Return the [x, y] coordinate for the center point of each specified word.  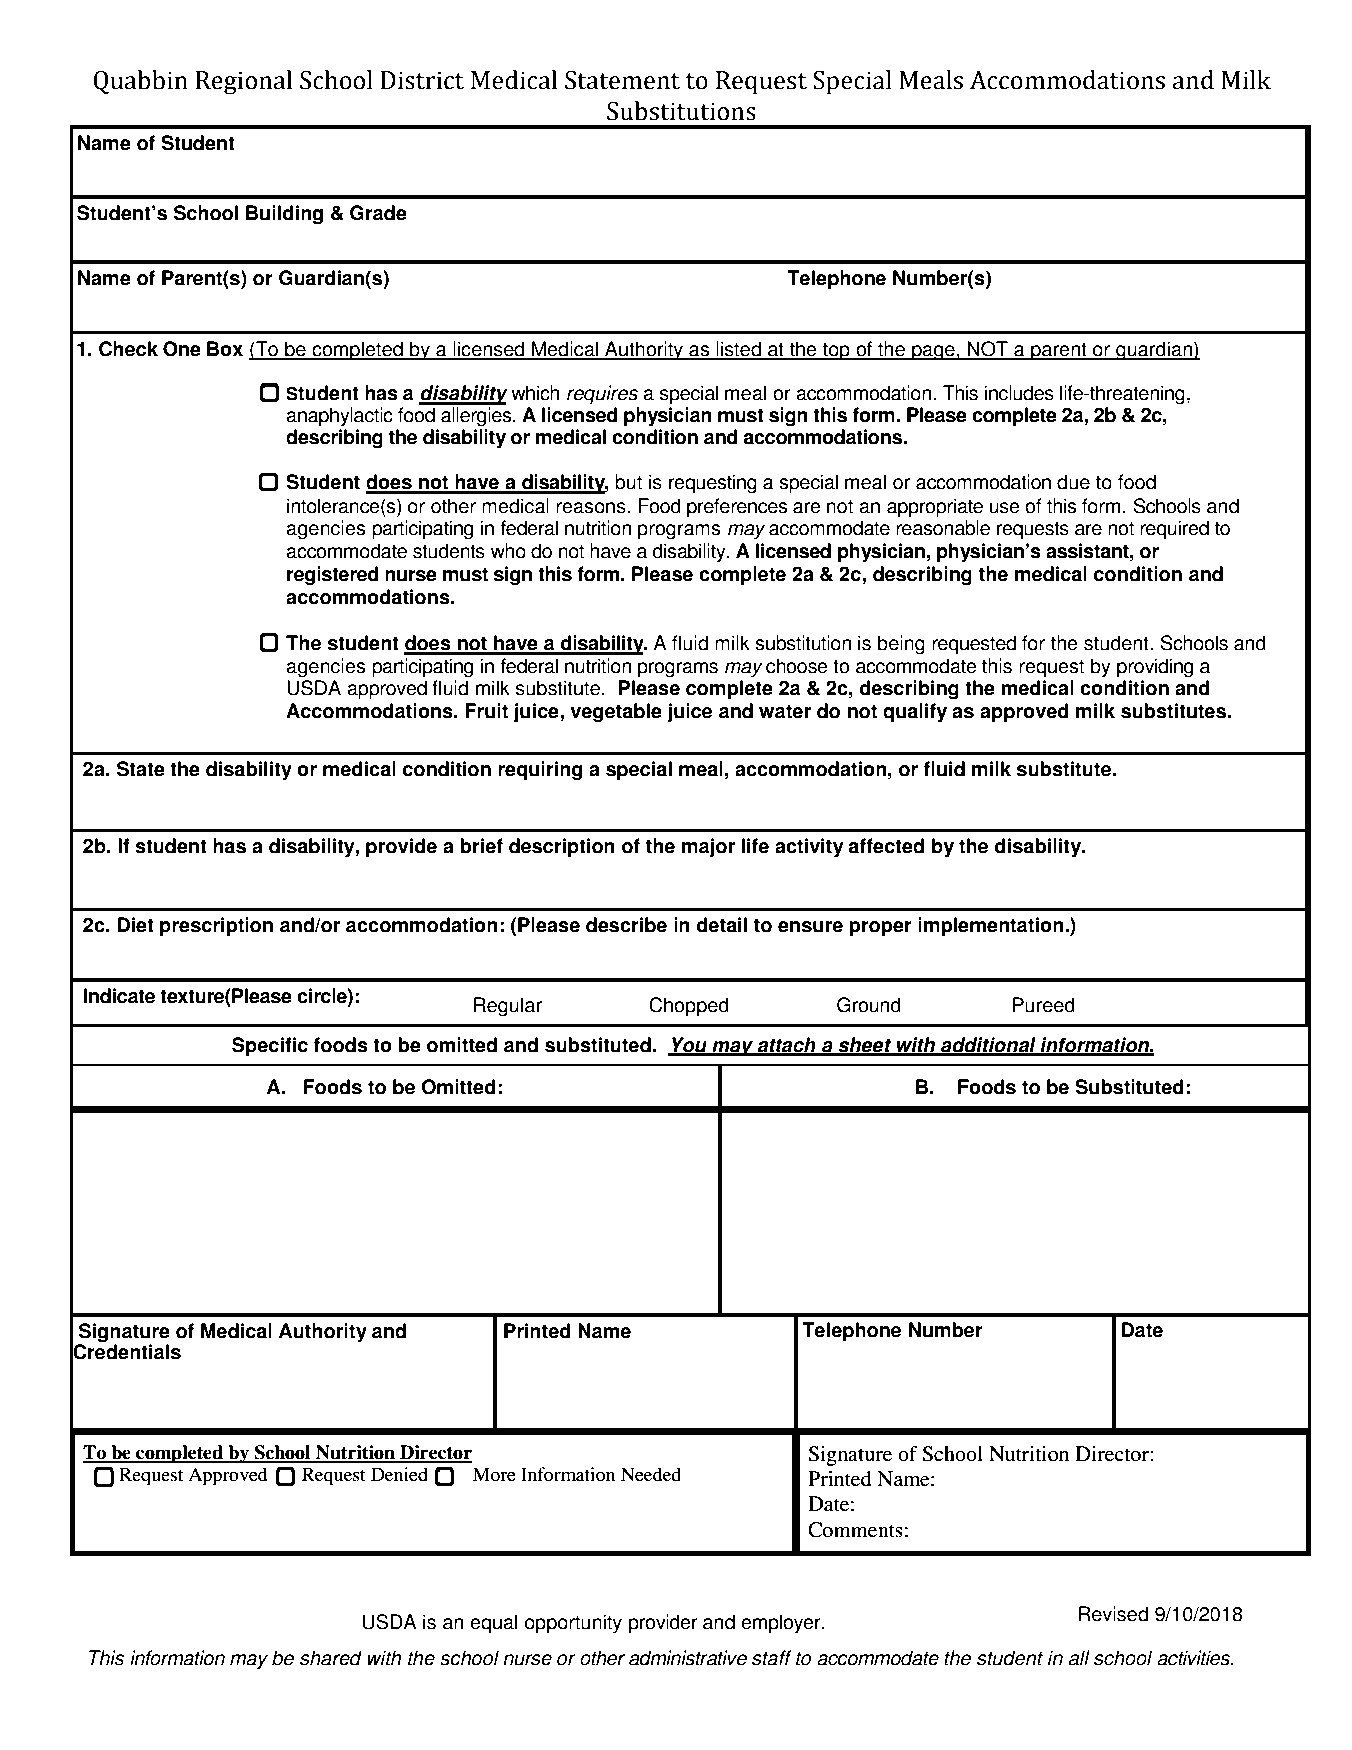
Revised [1113, 1614]
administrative [688, 1658]
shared [331, 1658]
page [933, 353]
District [422, 80]
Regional [244, 82]
